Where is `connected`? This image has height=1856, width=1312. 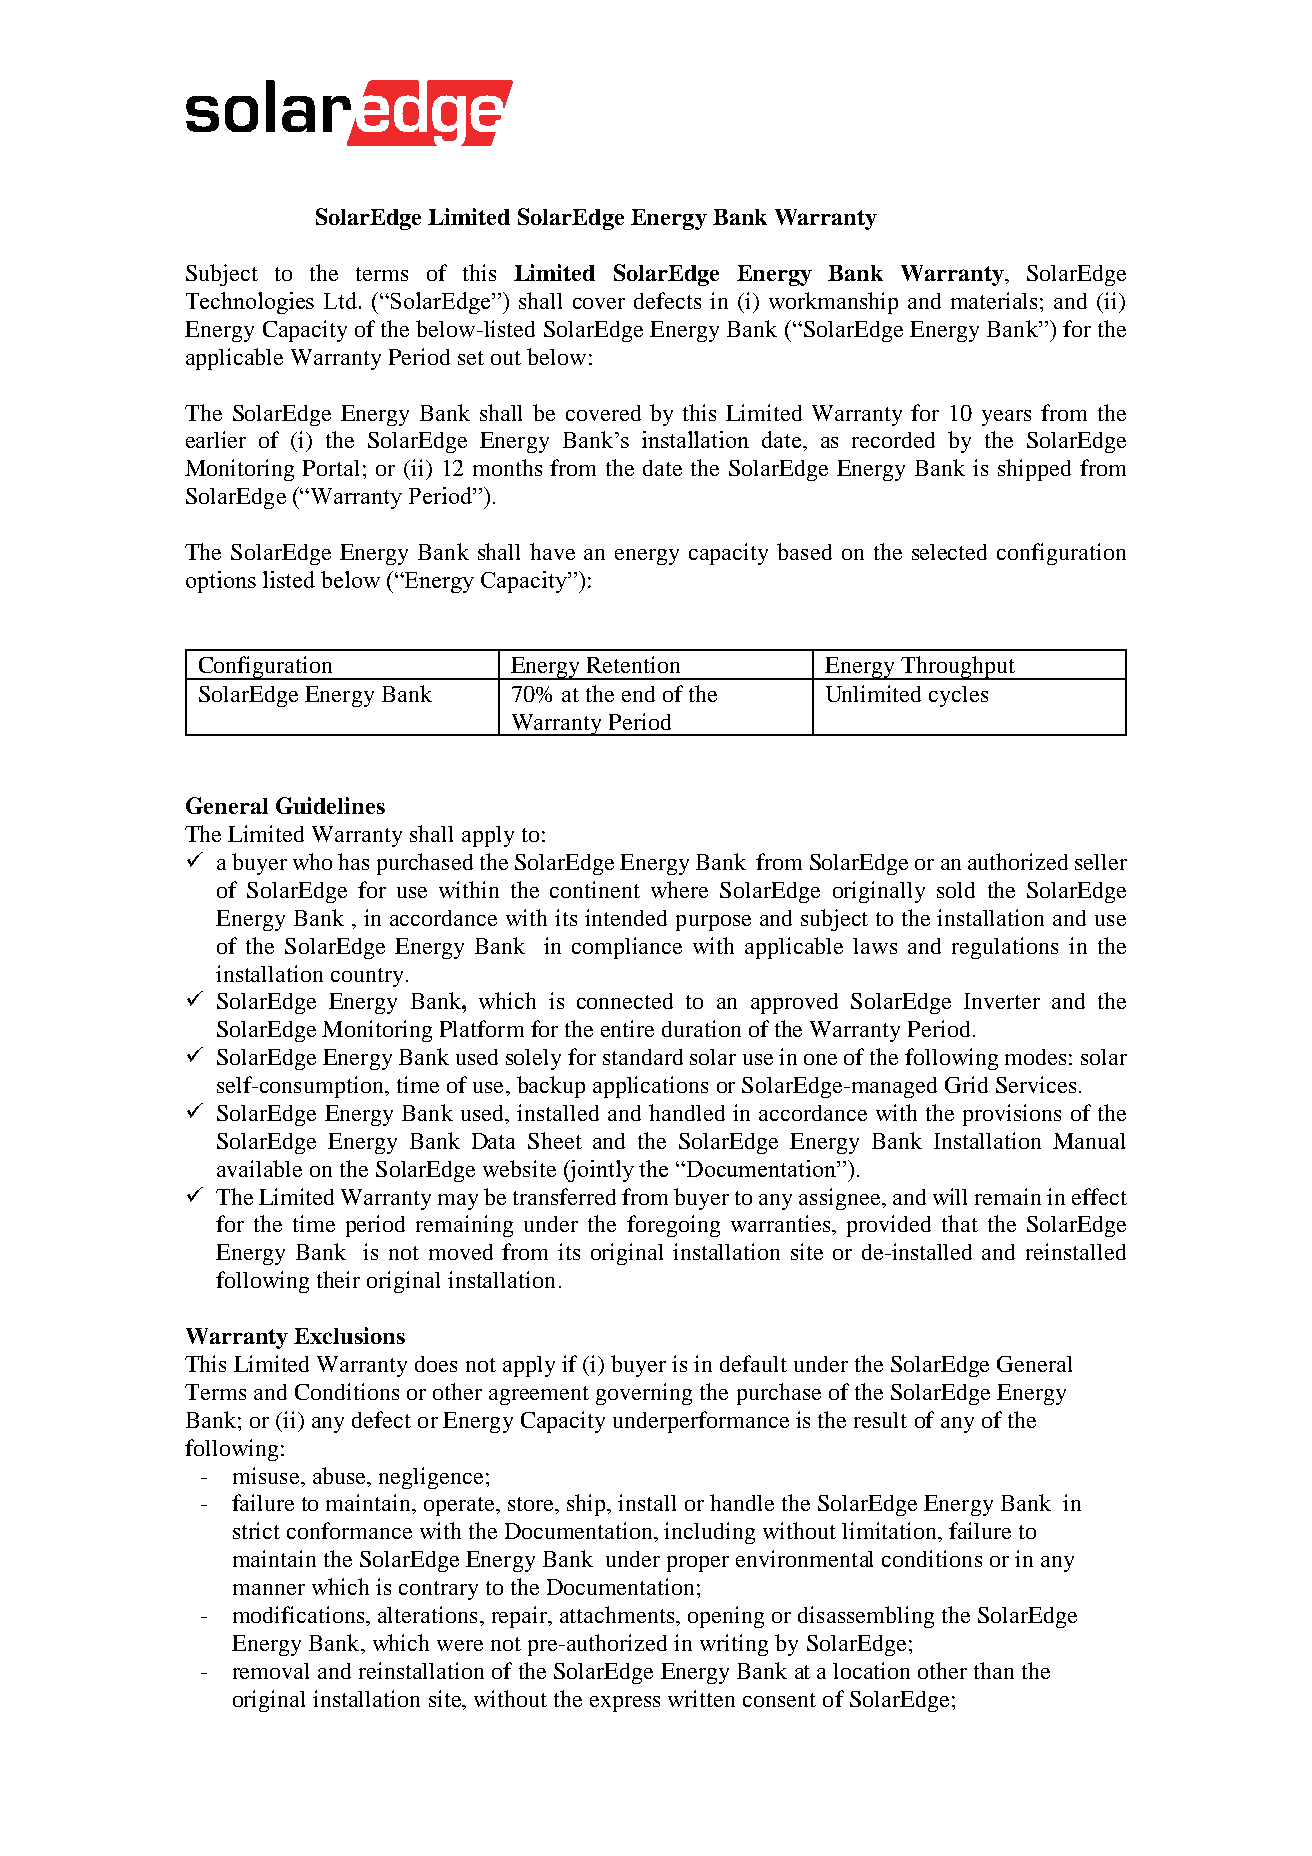 connected is located at coordinates (625, 1001).
